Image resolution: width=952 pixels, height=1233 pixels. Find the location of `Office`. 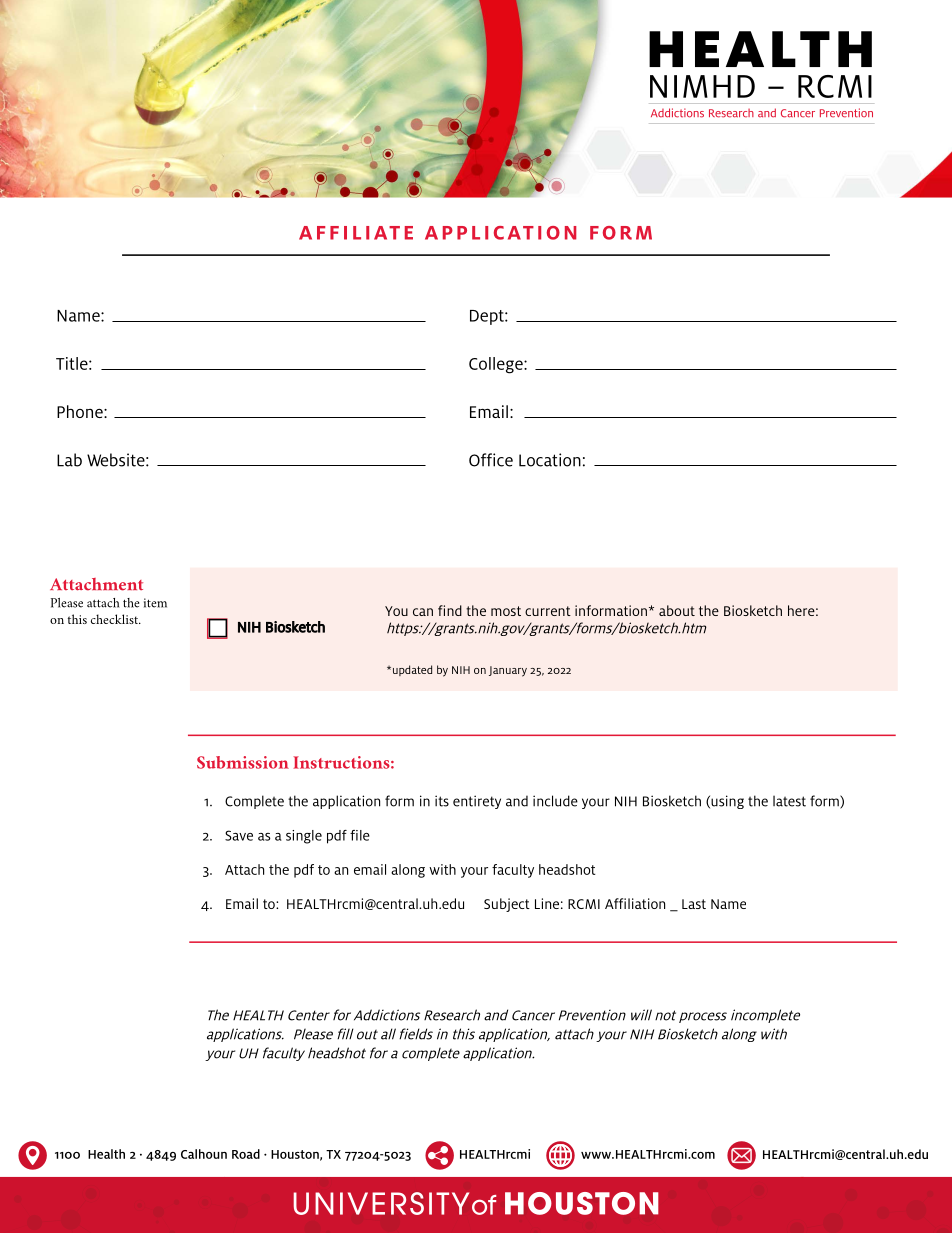

Office is located at coordinates (491, 460).
